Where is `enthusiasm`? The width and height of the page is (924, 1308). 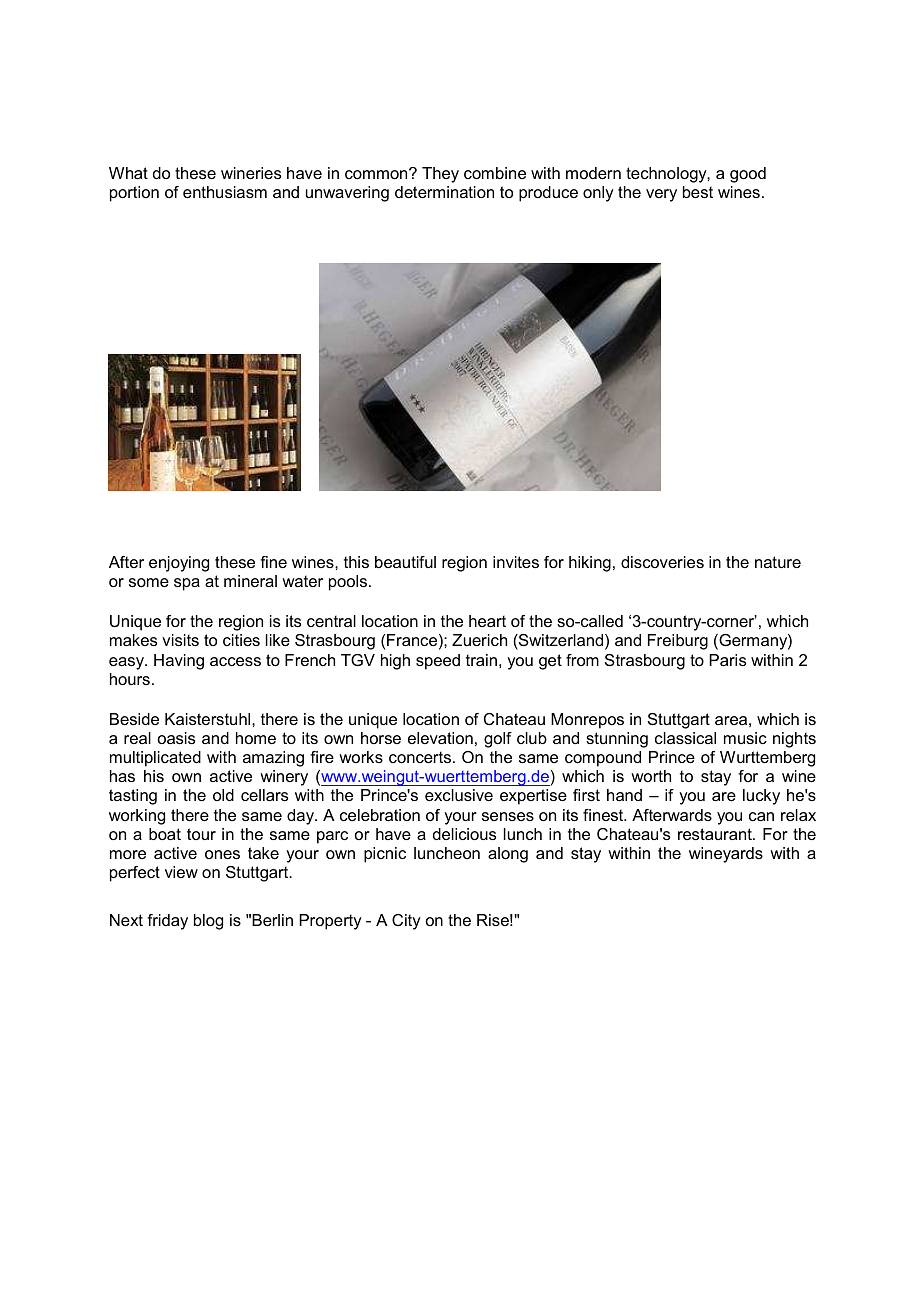 enthusiasm is located at coordinates (225, 192).
